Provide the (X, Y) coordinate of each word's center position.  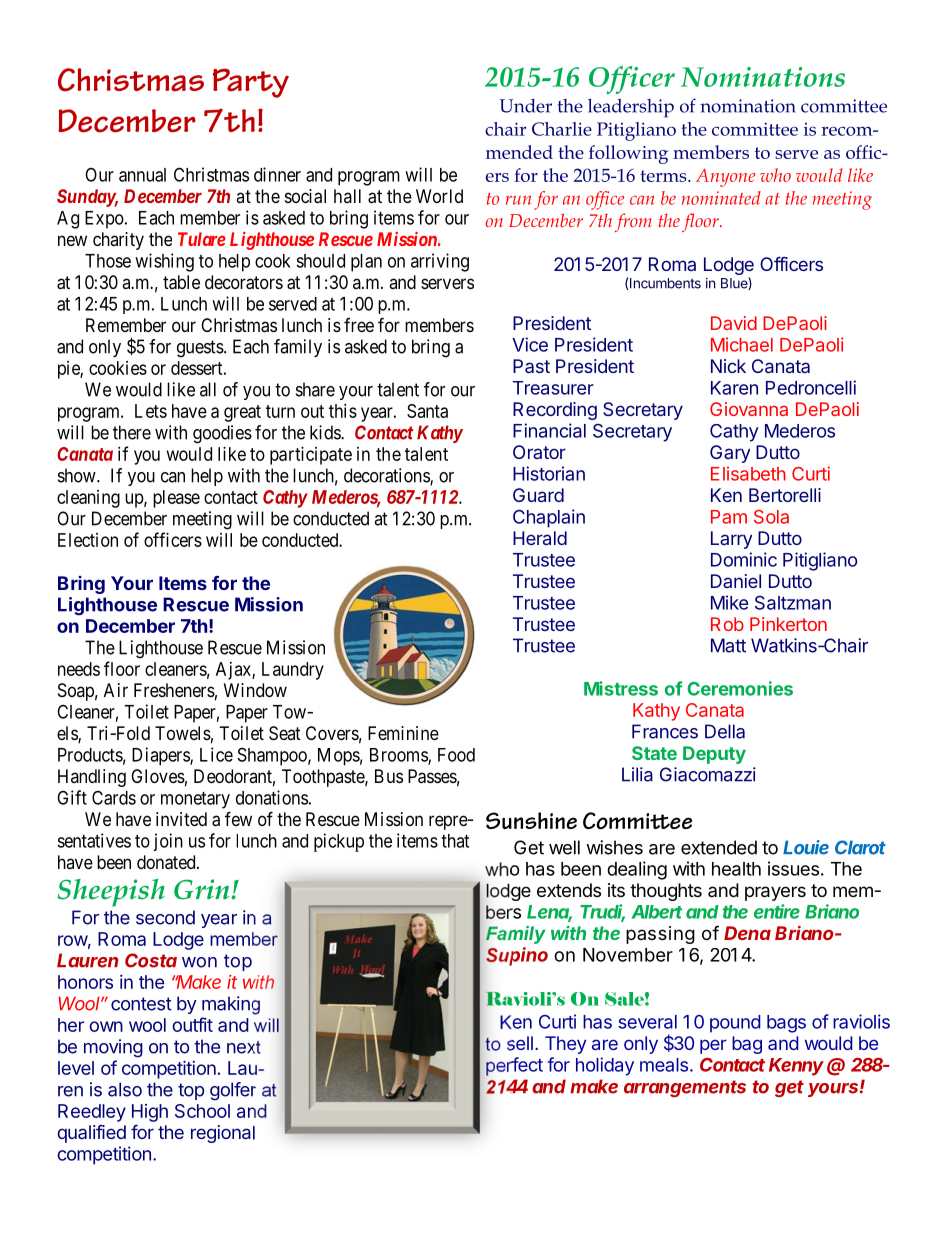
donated (167, 862)
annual (142, 175)
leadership (631, 108)
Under (525, 106)
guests (200, 349)
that (455, 841)
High (150, 1113)
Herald (540, 538)
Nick (728, 366)
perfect (514, 1066)
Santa (427, 411)
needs (79, 669)
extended (719, 847)
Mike (729, 602)
